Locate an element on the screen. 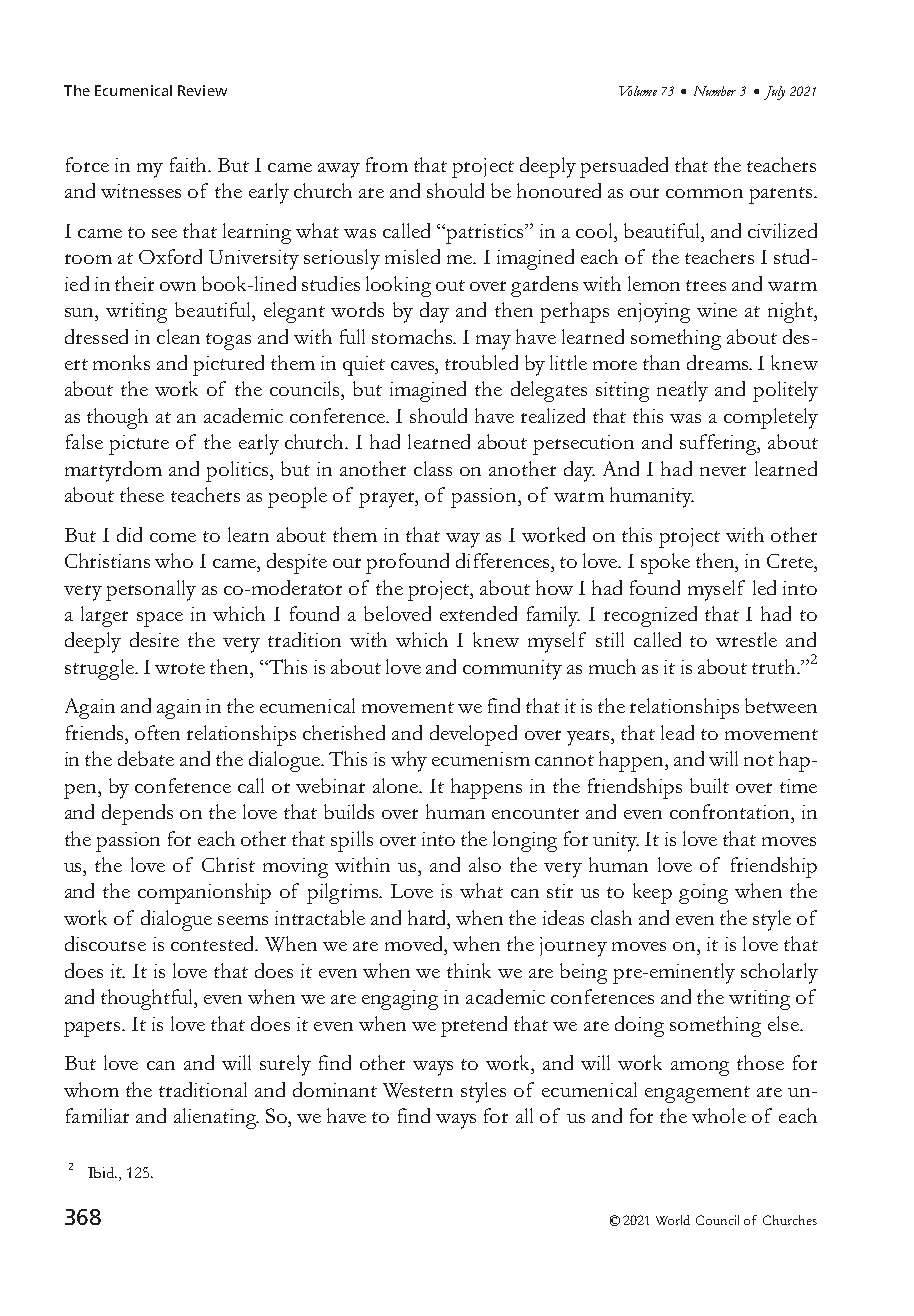 Image resolution: width=914 pixels, height=1316 pixels. Ibid is located at coordinates (102, 1172).
